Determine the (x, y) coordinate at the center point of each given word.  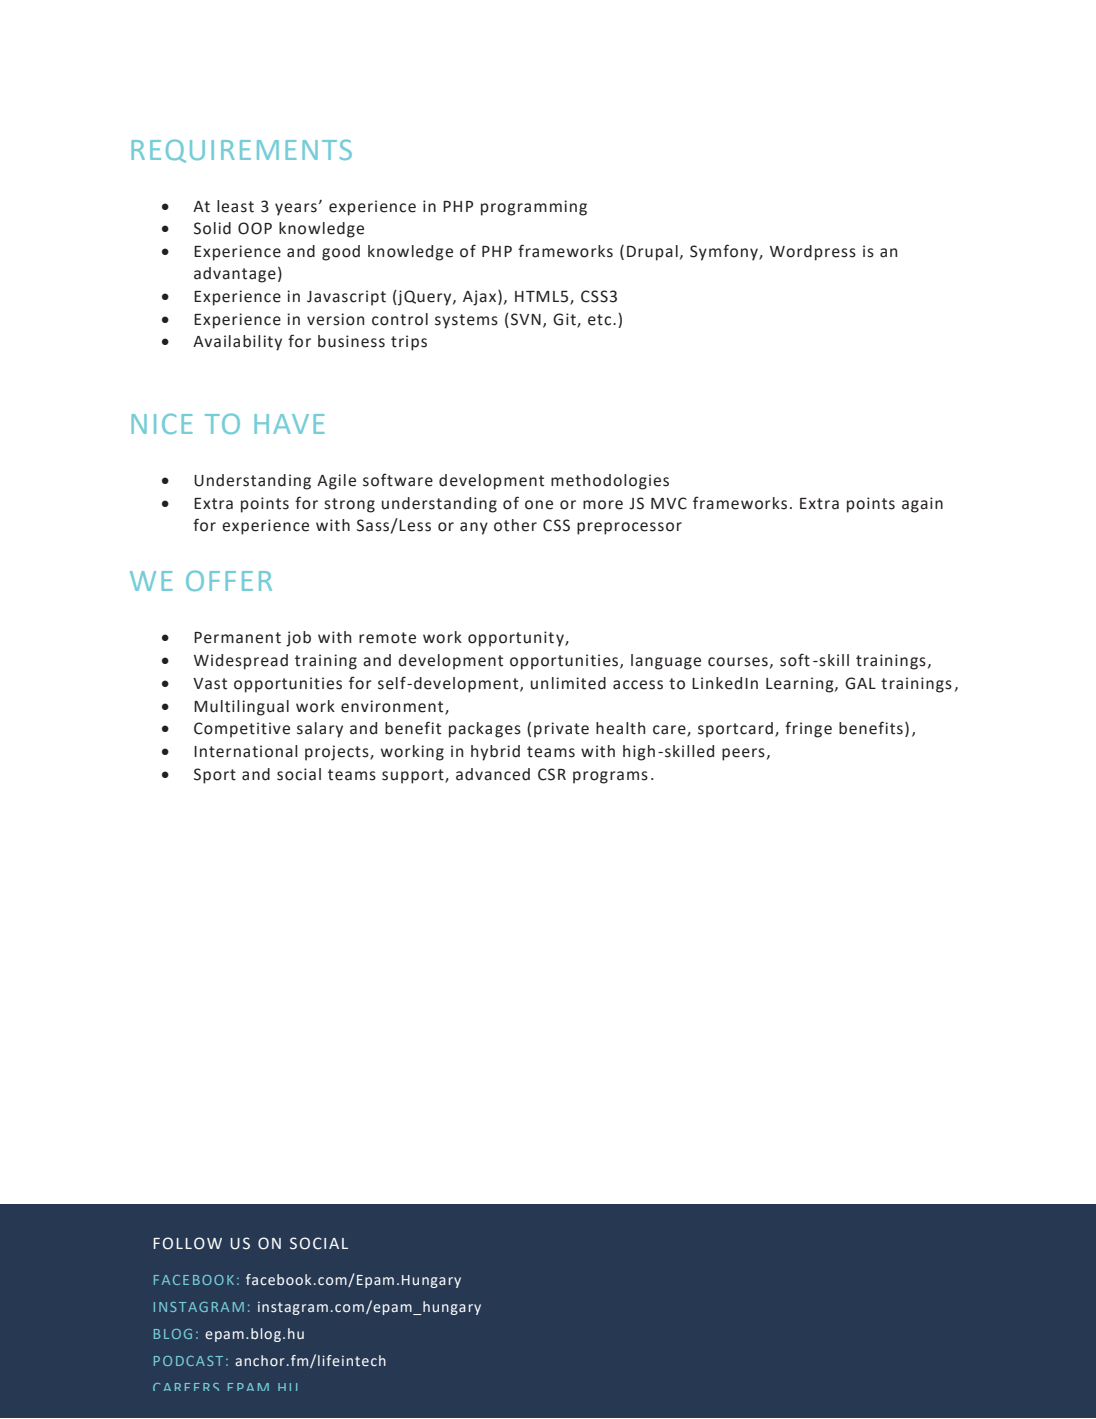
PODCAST (188, 1361)
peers (743, 754)
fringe (808, 729)
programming (534, 208)
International (246, 751)
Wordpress (813, 253)
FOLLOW (187, 1243)
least (235, 206)
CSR (552, 774)
